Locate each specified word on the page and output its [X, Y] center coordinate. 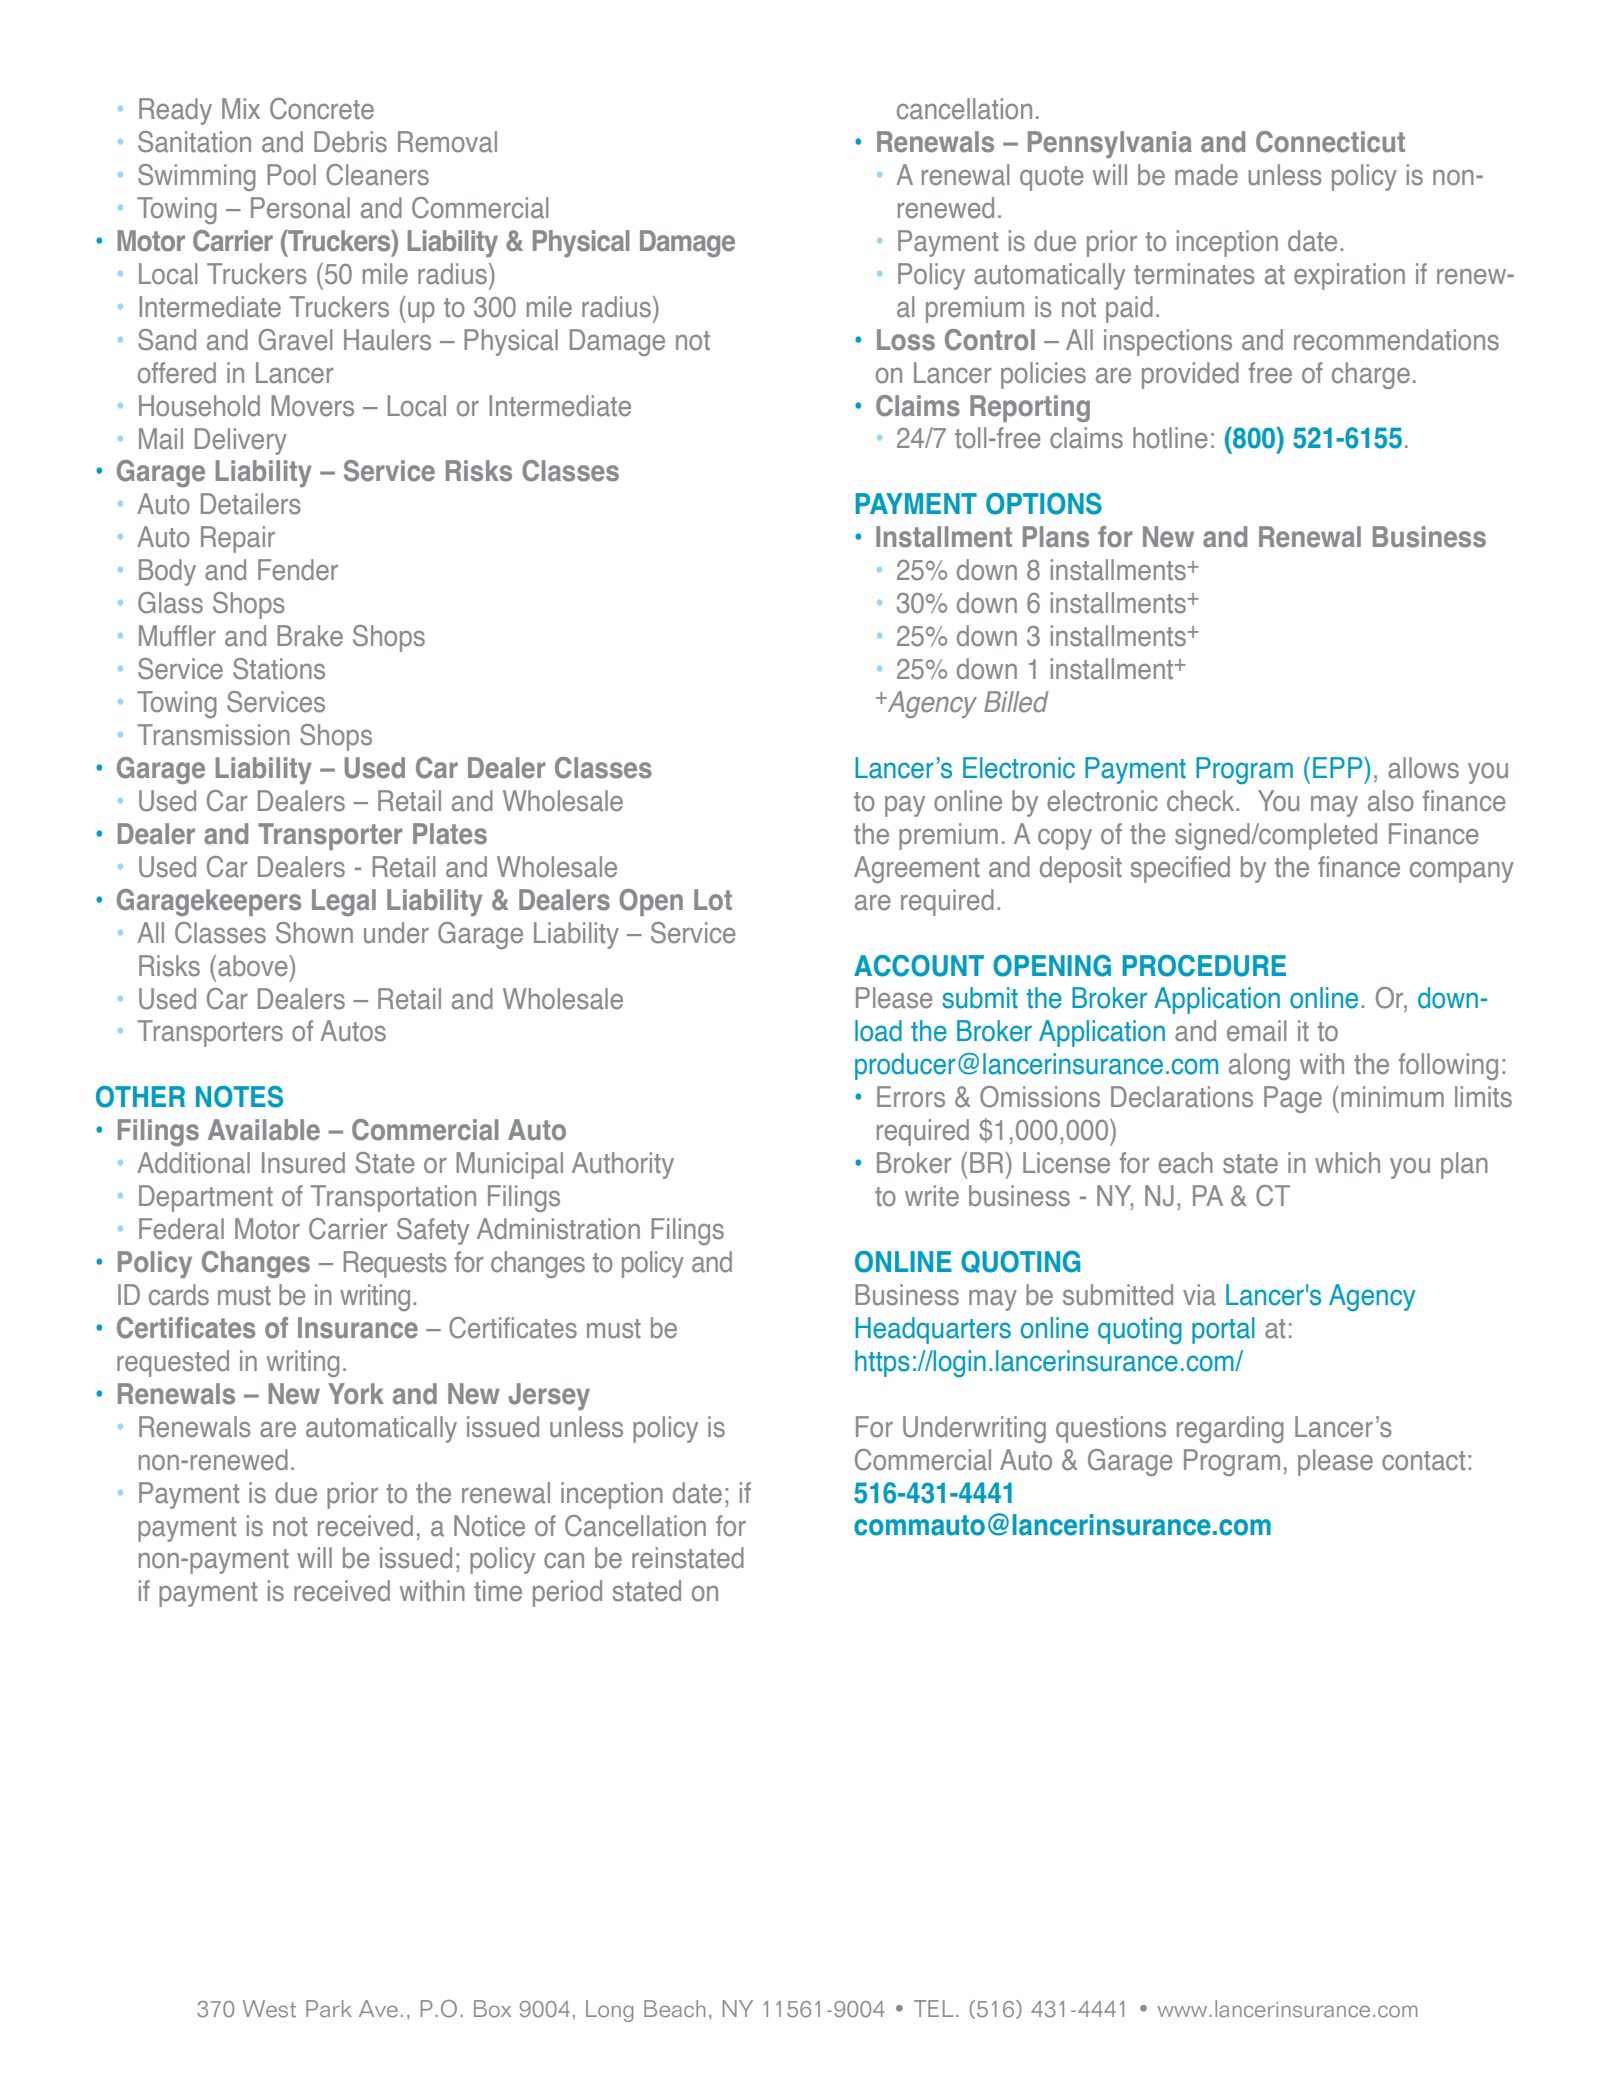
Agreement [917, 869]
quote [1051, 178]
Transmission [213, 735]
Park [329, 2009]
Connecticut [1330, 142]
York [356, 1394]
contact [1423, 1461]
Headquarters [933, 1330]
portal [1223, 1330]
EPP [1339, 767]
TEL [933, 2008]
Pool [291, 175]
